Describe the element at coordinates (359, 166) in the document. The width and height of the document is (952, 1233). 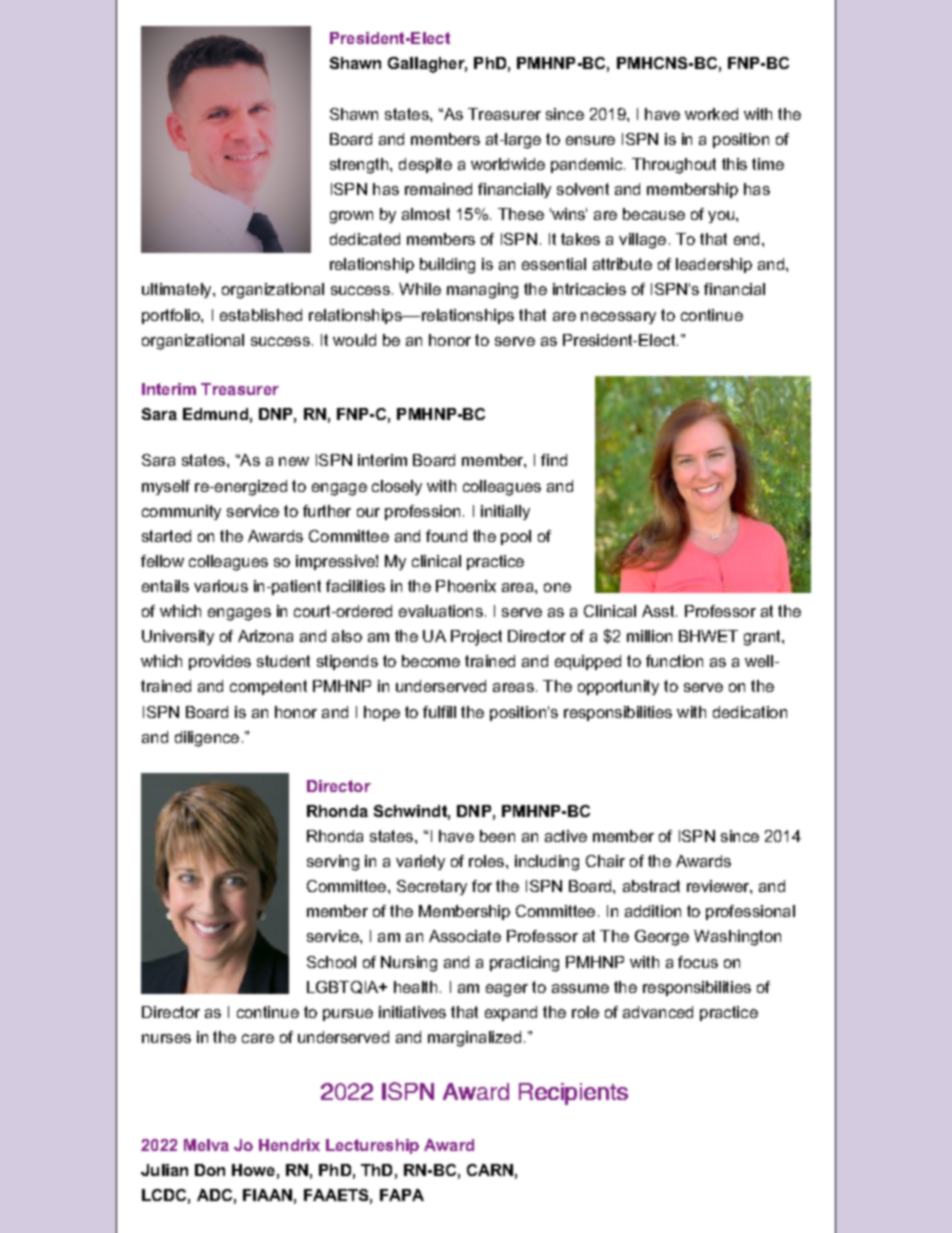
I see `strength` at that location.
